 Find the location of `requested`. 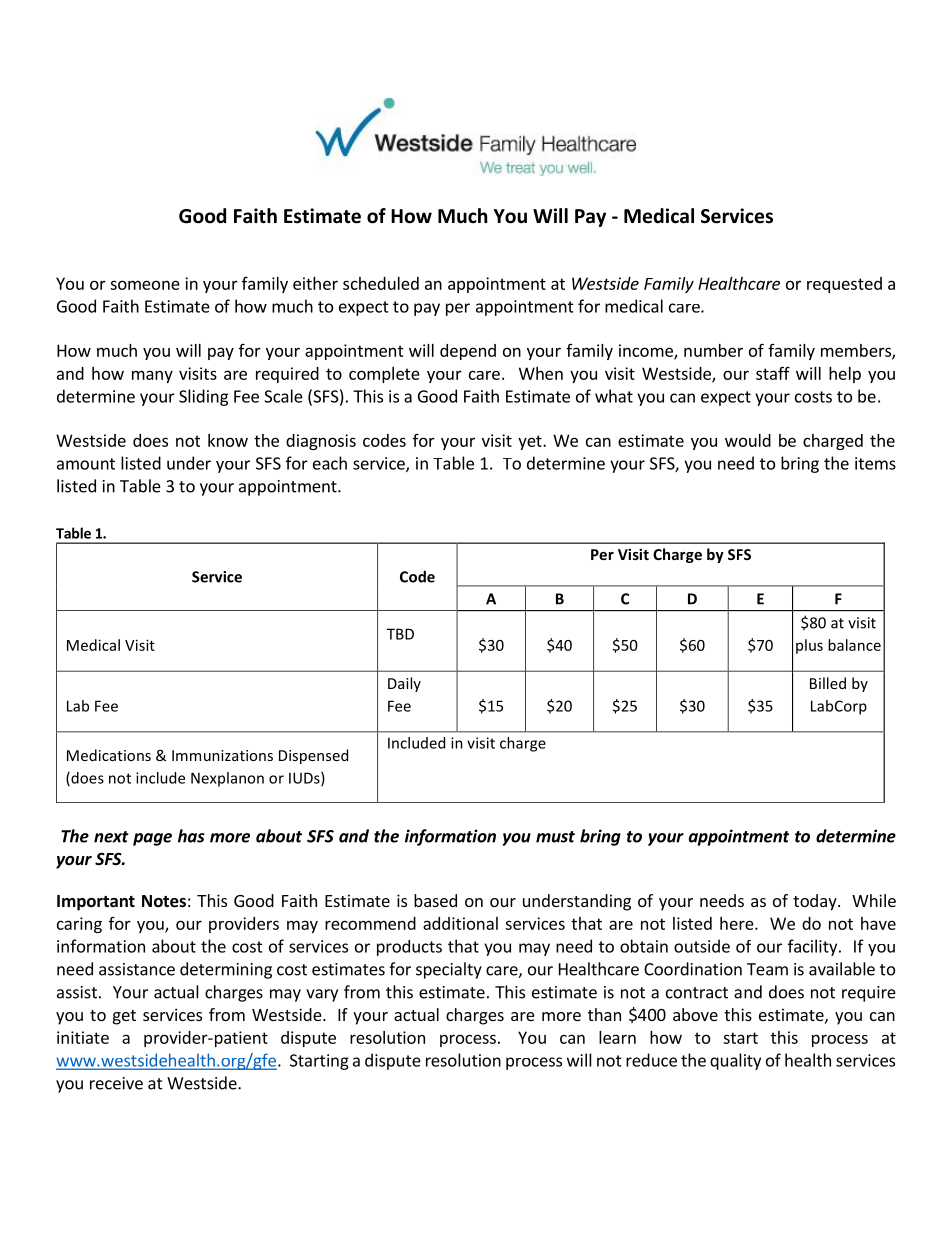

requested is located at coordinates (844, 285).
